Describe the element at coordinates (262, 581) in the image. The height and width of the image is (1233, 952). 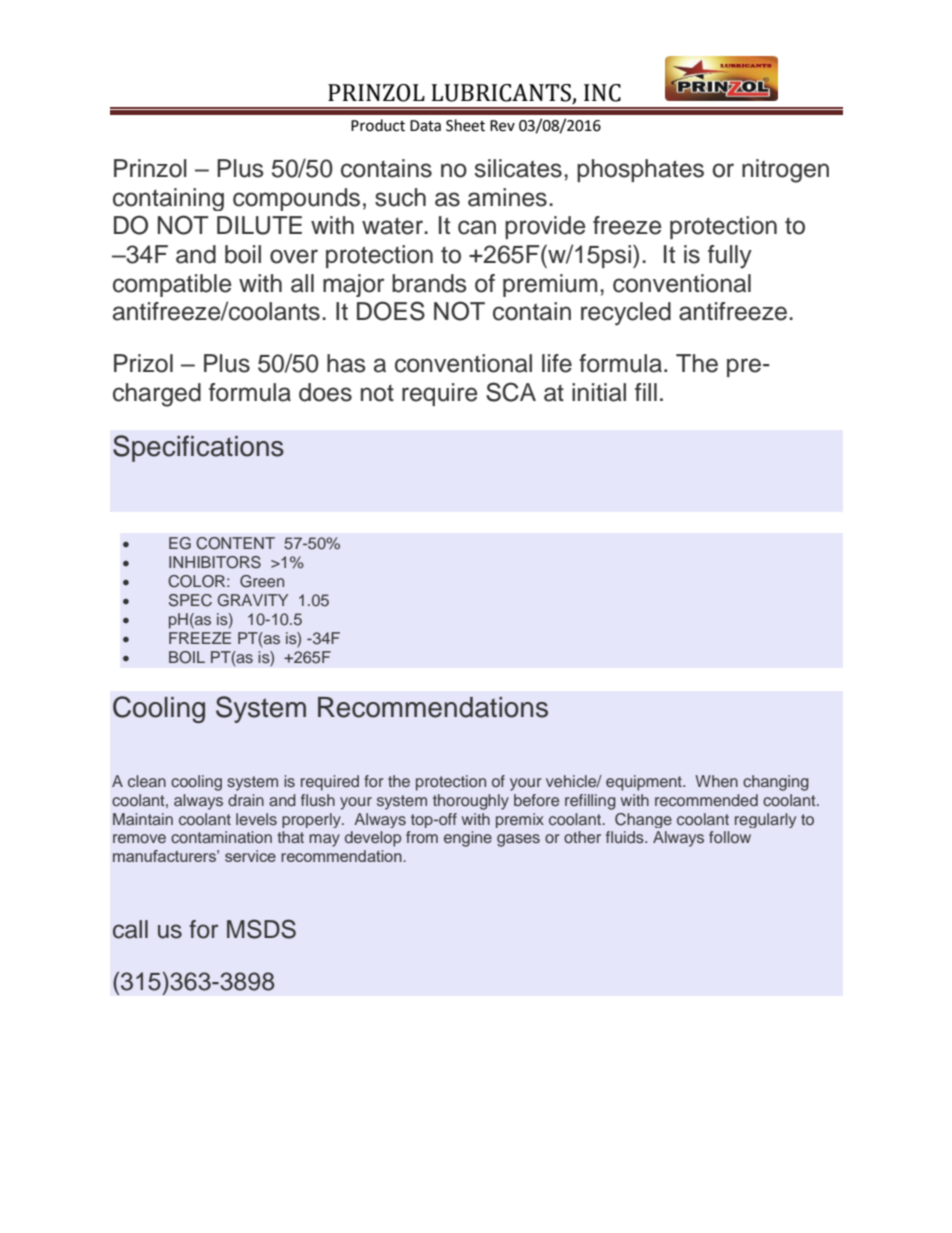
I see `Green` at that location.
